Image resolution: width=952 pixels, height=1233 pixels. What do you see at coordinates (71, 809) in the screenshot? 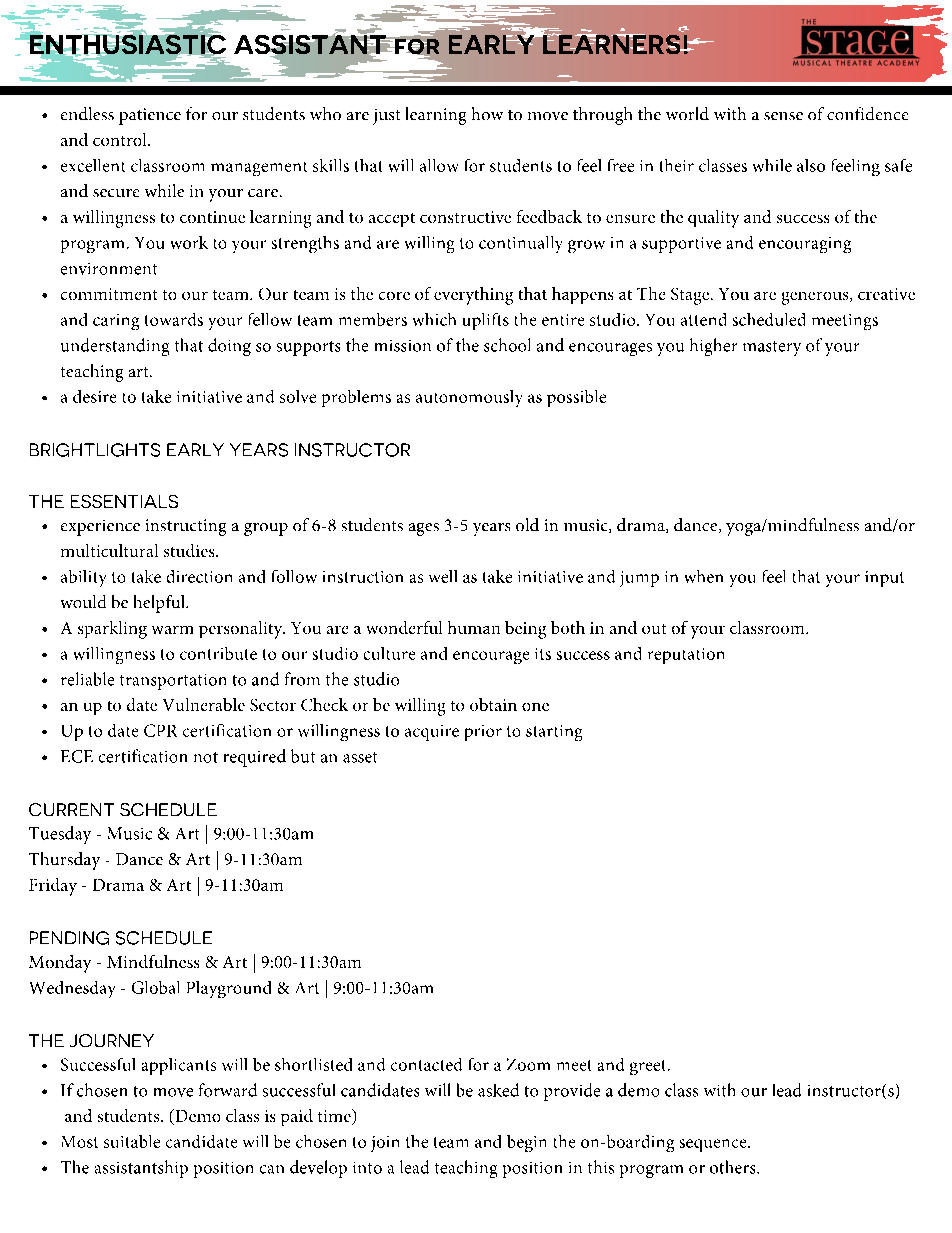
I see `CURRENT` at bounding box center [71, 809].
